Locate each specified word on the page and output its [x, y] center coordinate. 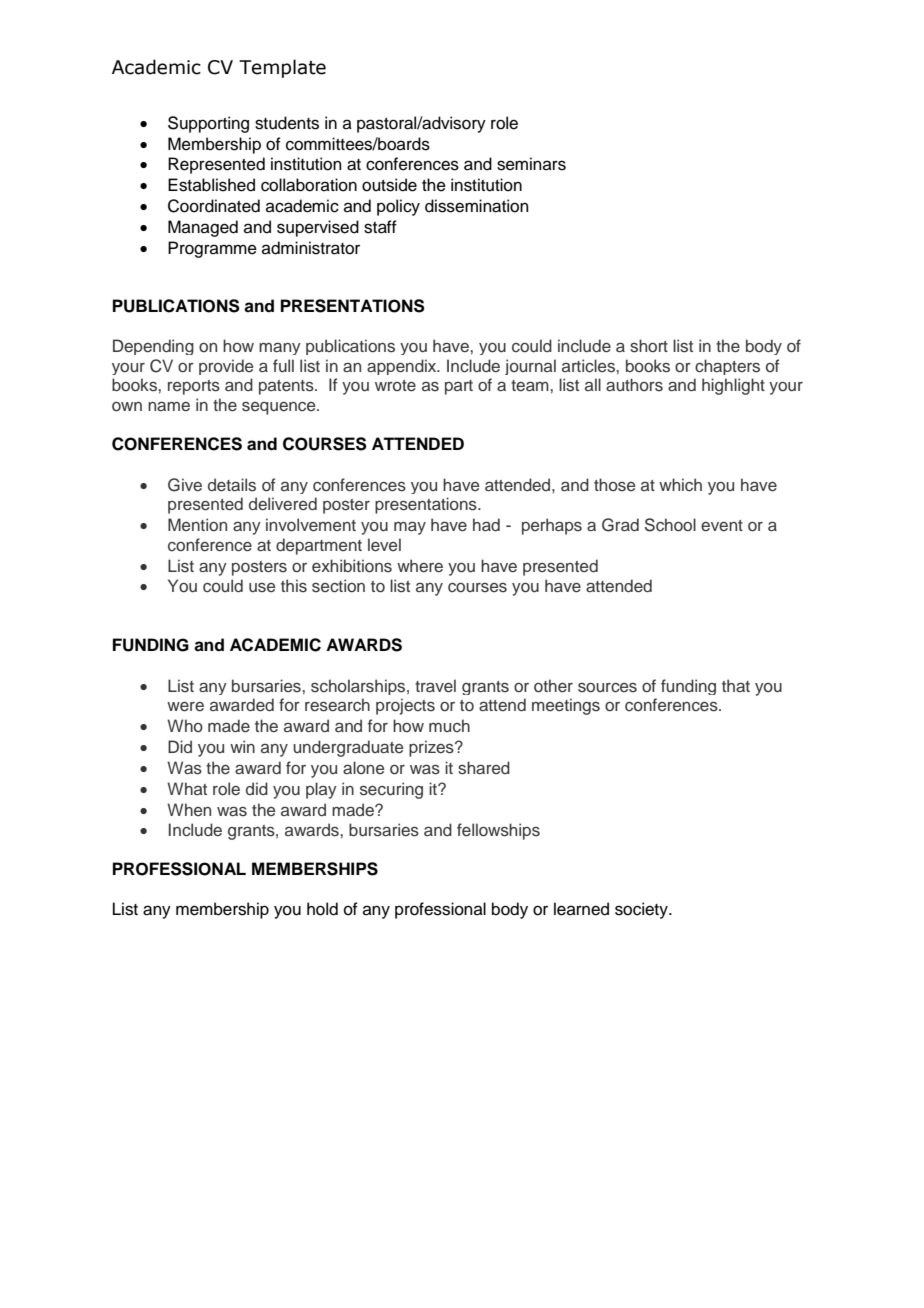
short [649, 346]
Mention [197, 524]
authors [634, 384]
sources [607, 688]
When [189, 809]
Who [185, 725]
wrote [395, 385]
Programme [212, 249]
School [670, 525]
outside [389, 185]
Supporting [208, 124]
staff [380, 227]
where [420, 565]
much [449, 725]
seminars [531, 164]
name [169, 406]
